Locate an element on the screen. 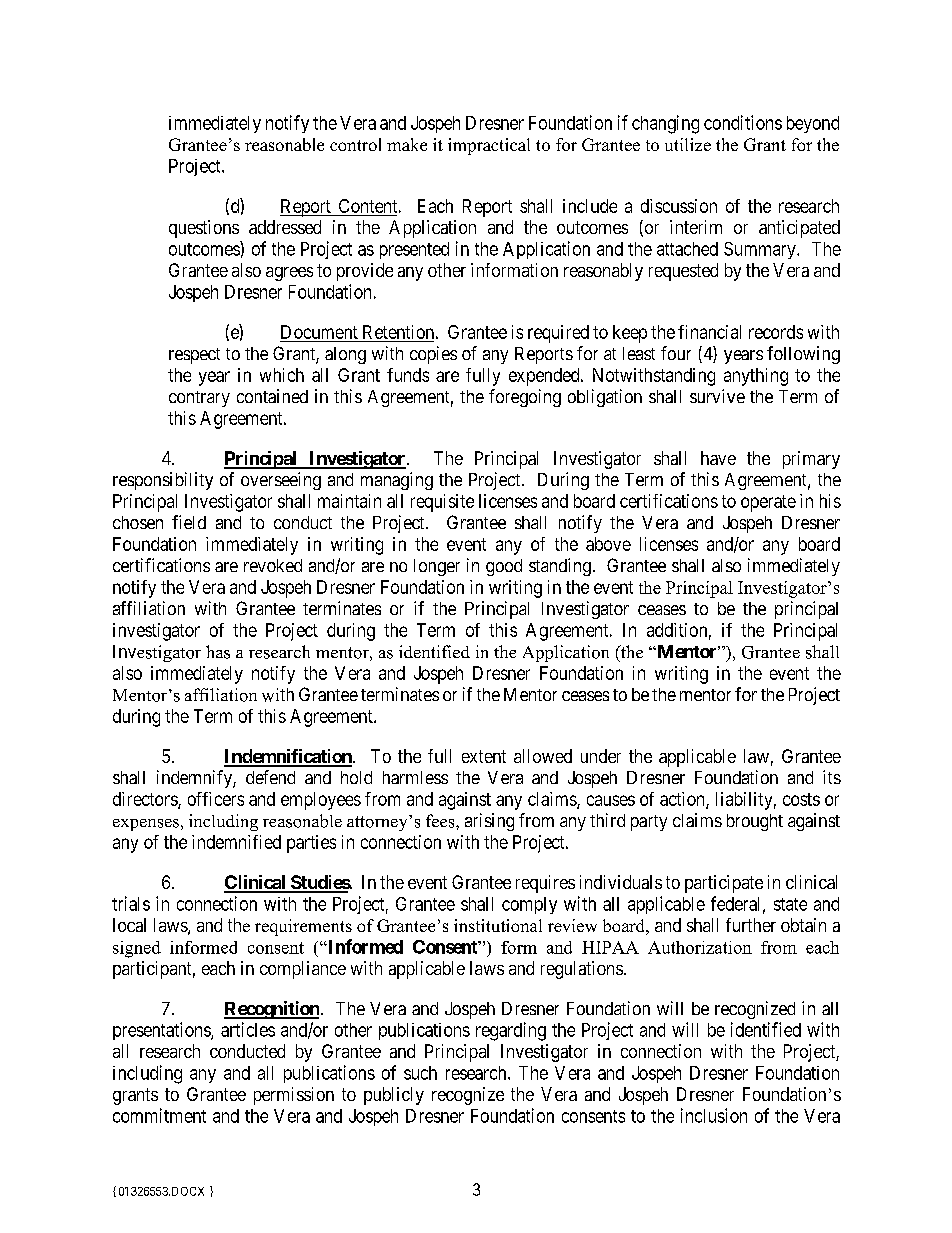 The width and height of the screenshot is (952, 1233). questions is located at coordinates (204, 229).
